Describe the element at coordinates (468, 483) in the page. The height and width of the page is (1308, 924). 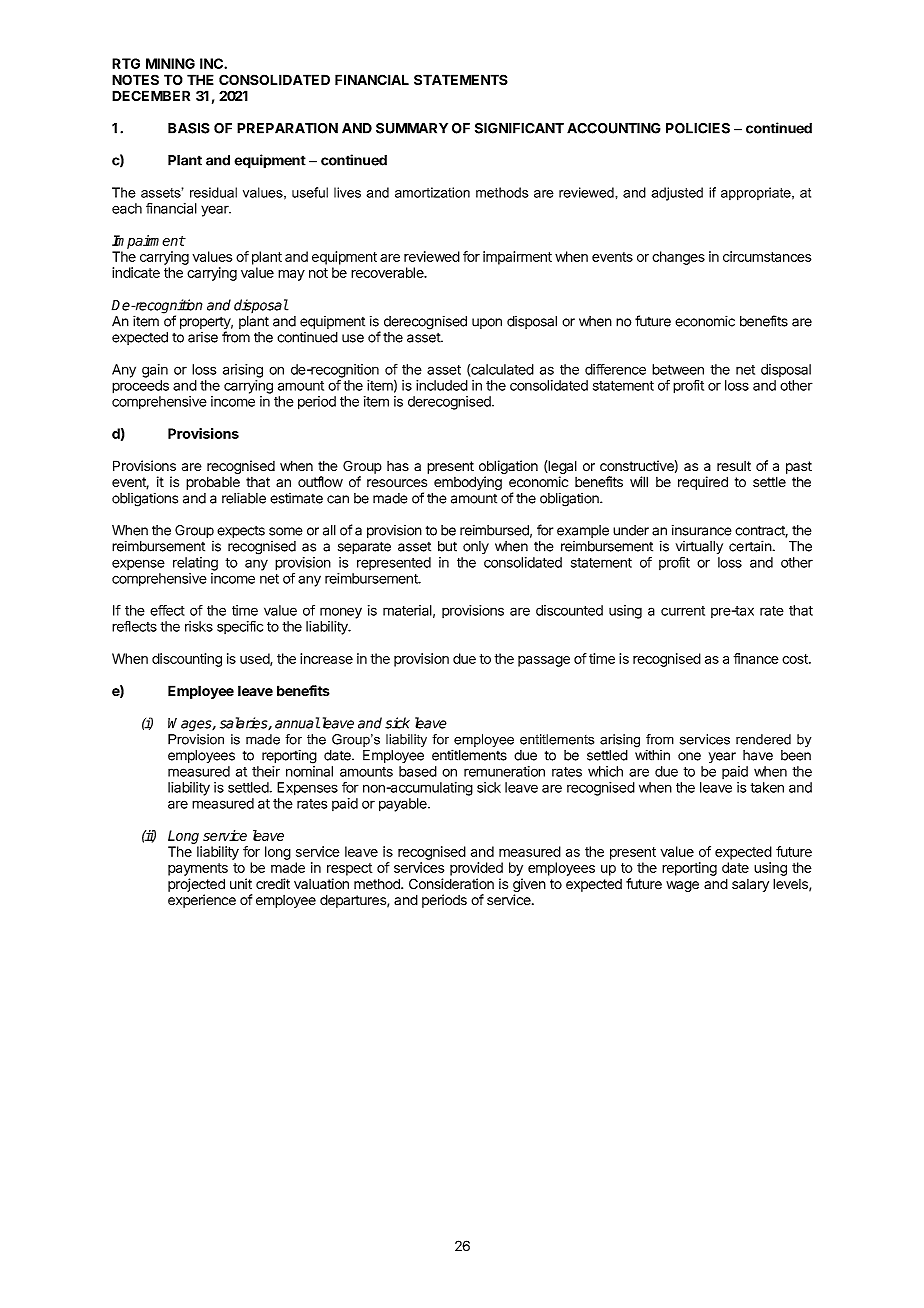
I see `embodying` at that location.
